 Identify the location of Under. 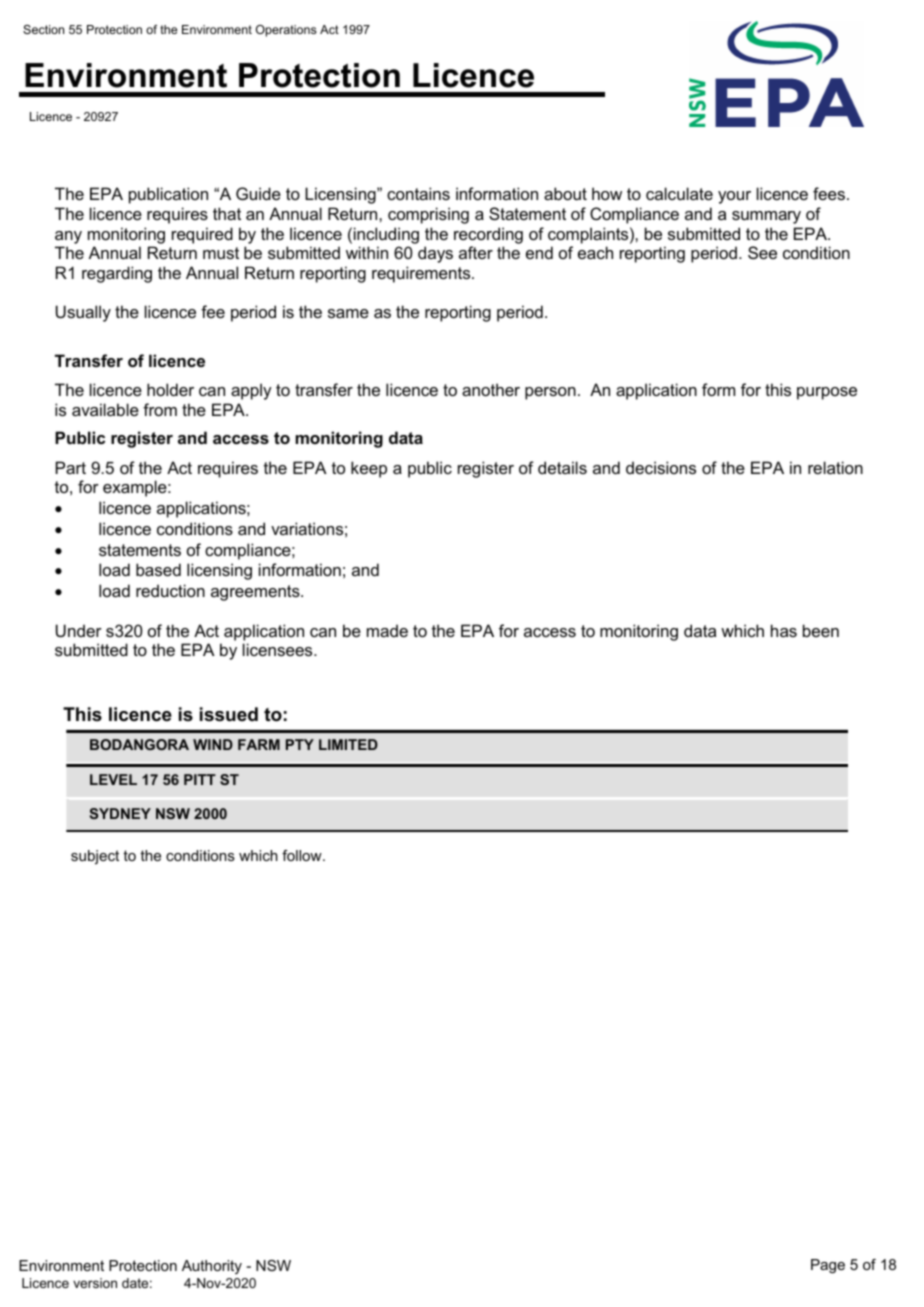
(79, 630).
